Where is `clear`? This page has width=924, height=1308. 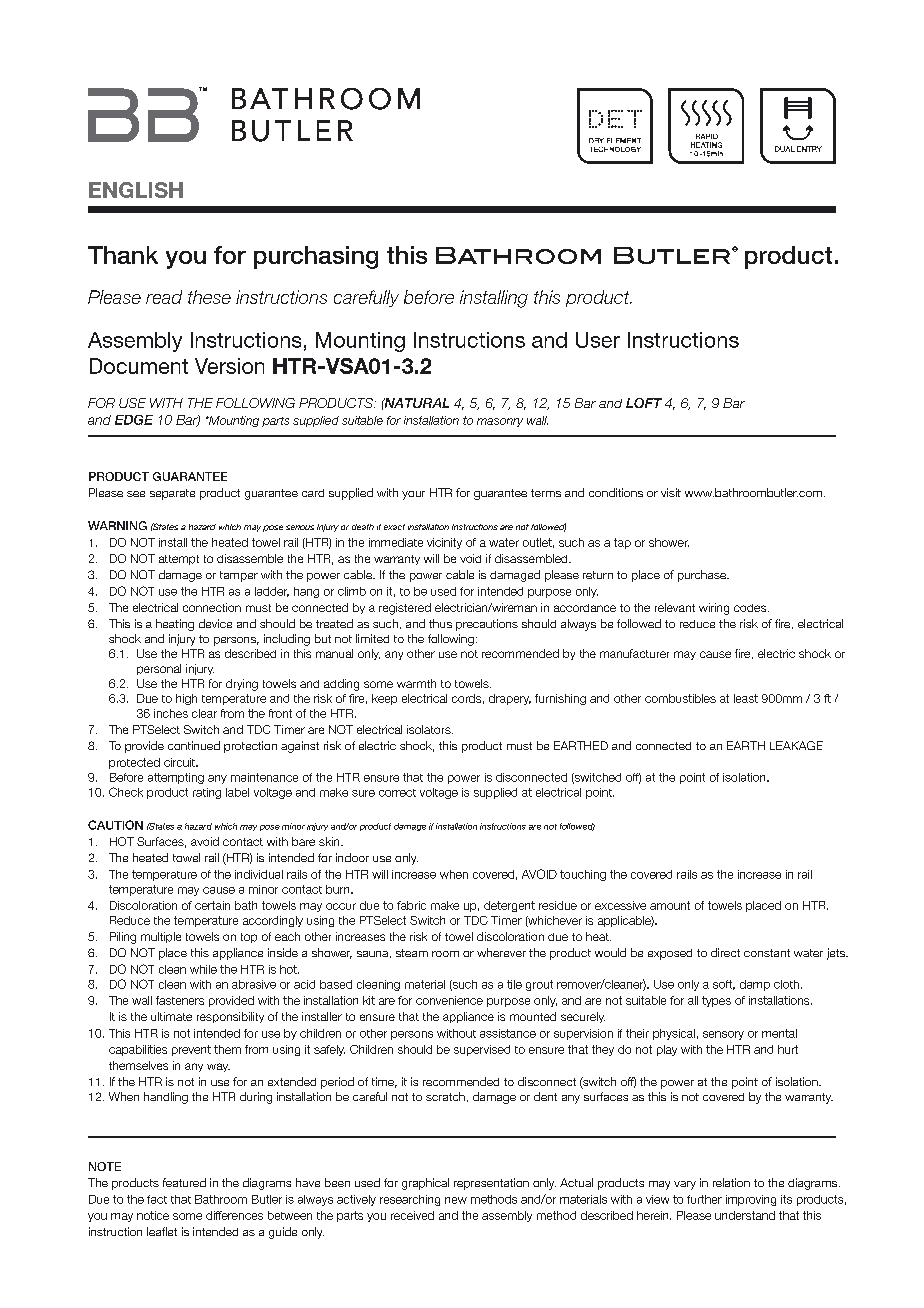 clear is located at coordinates (204, 713).
